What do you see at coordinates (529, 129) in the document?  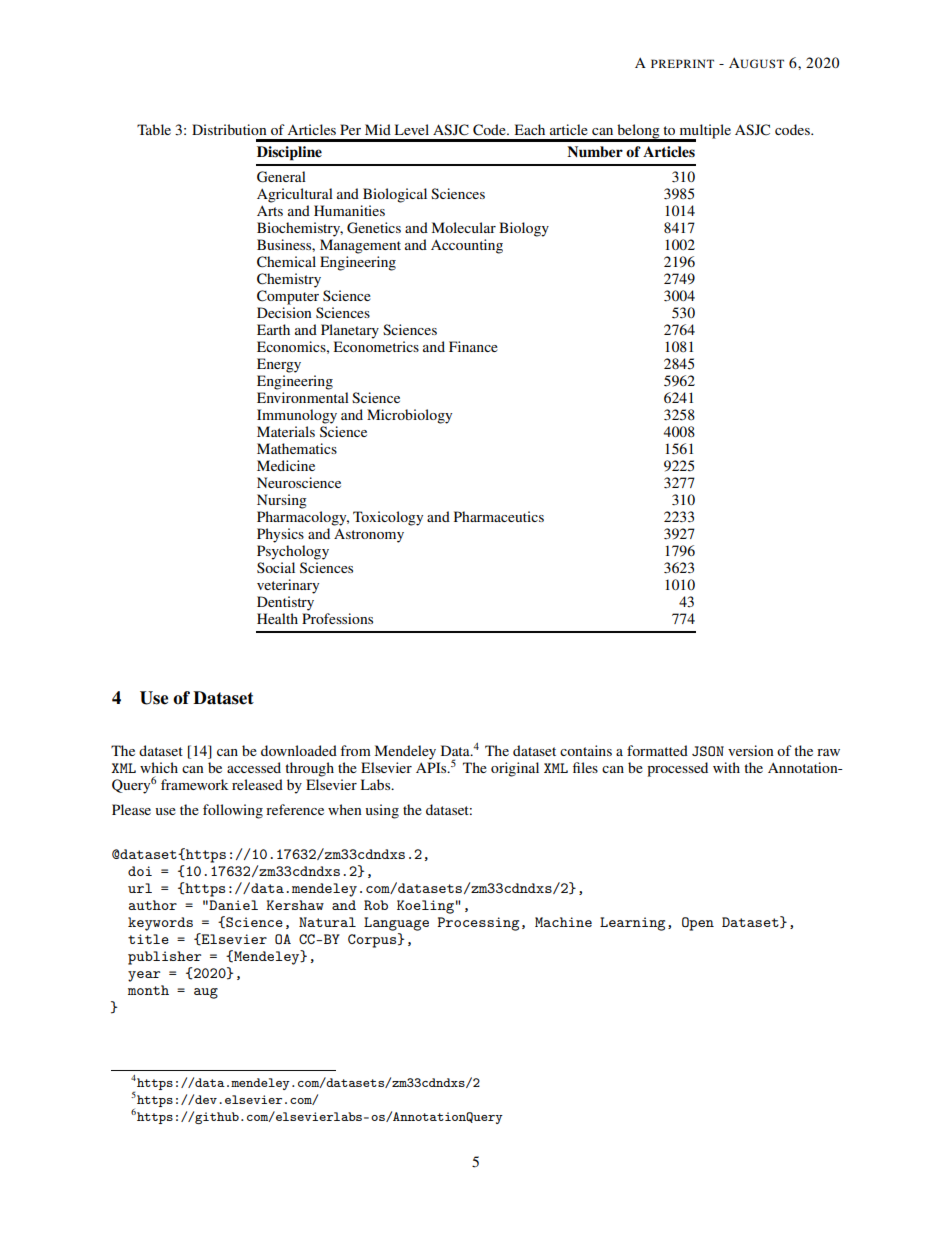 I see `Each` at bounding box center [529, 129].
